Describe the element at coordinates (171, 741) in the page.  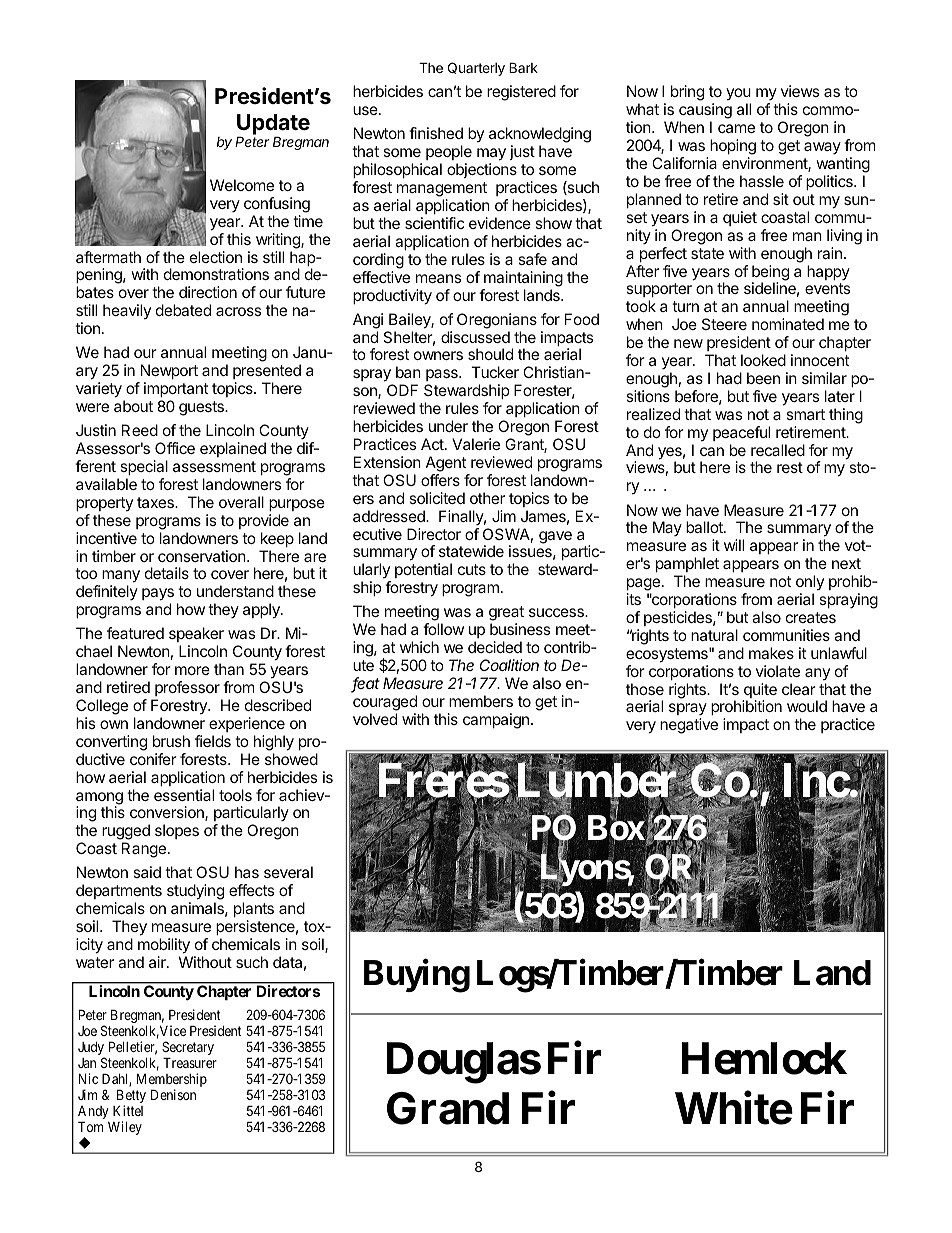
I see `brush` at that location.
